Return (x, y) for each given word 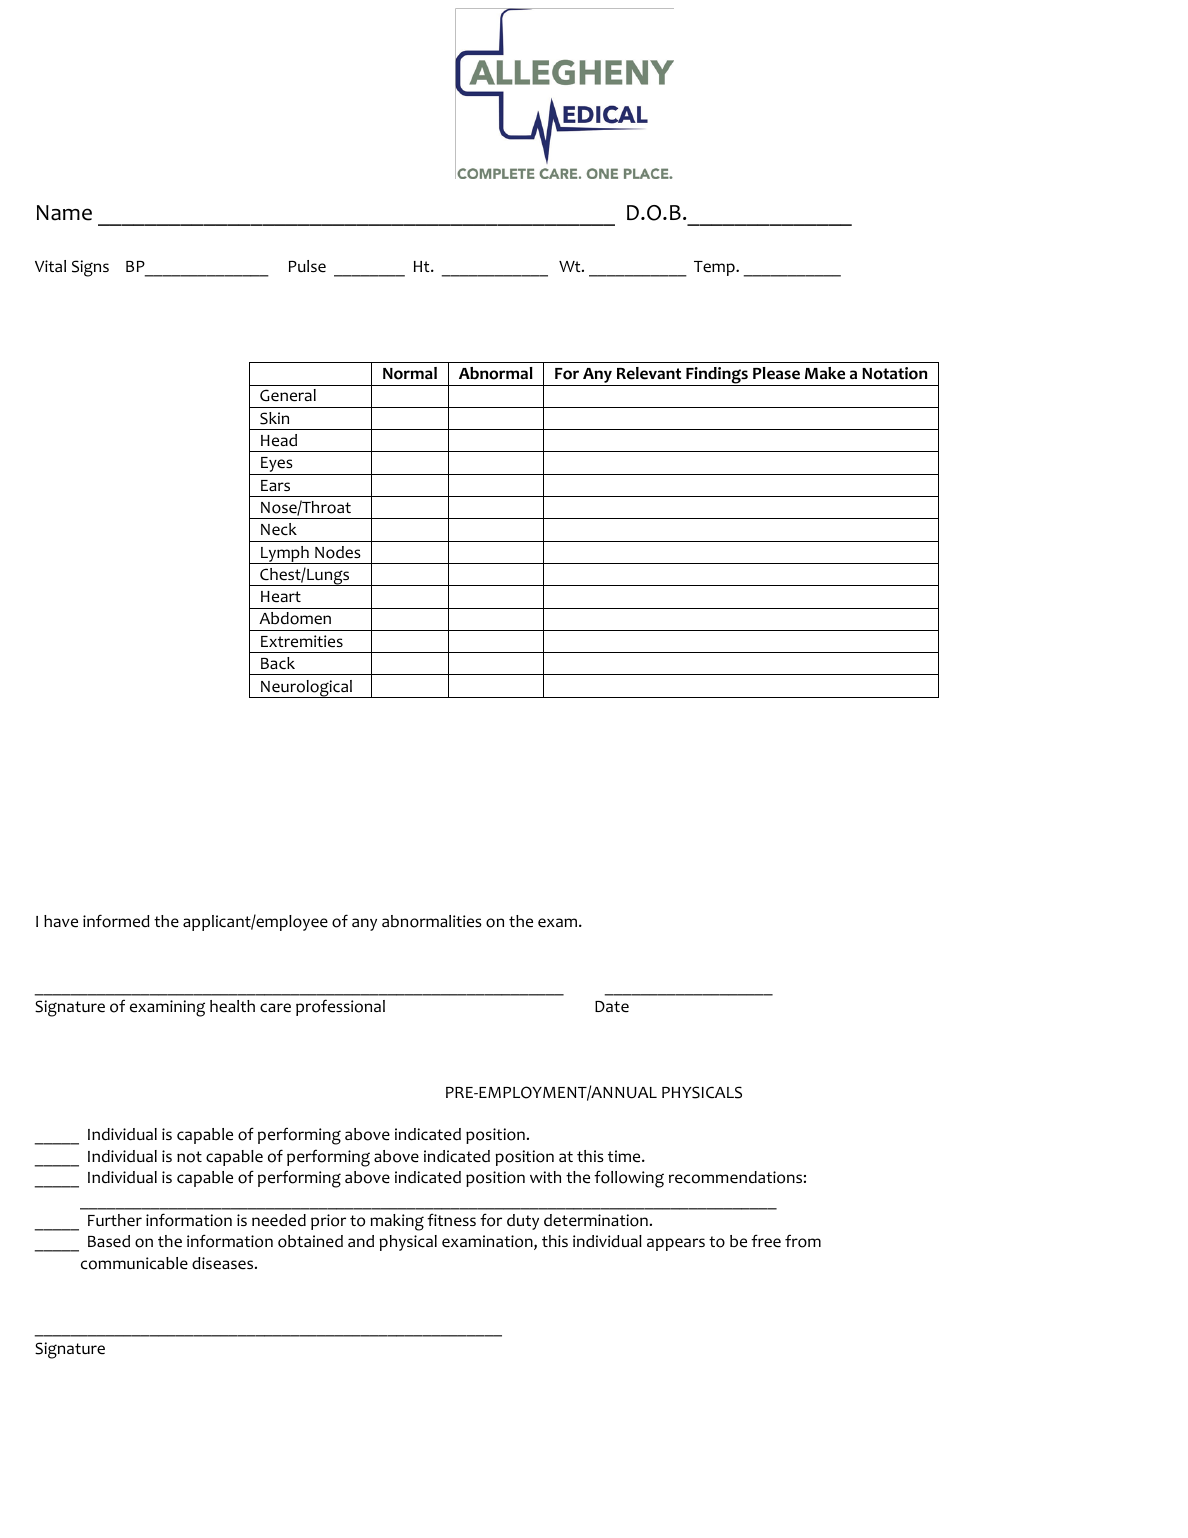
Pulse (307, 266)
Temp (715, 268)
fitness (451, 1220)
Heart (281, 597)
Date (612, 1006)
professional (340, 1007)
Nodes (338, 552)
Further (115, 1220)
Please (776, 373)
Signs (90, 268)
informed (116, 921)
